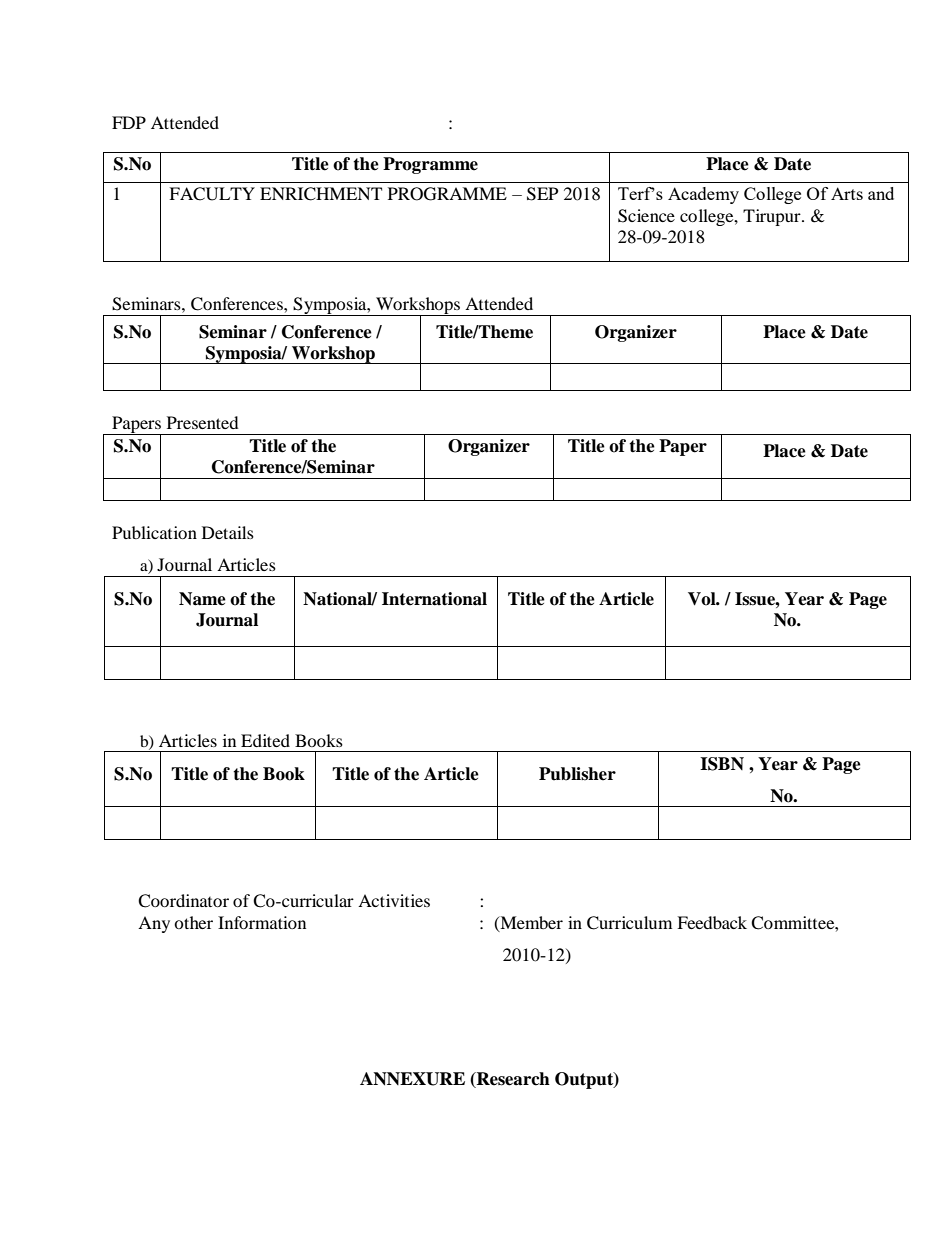 The height and width of the page is (1233, 952). I want to click on Name, so click(202, 599).
